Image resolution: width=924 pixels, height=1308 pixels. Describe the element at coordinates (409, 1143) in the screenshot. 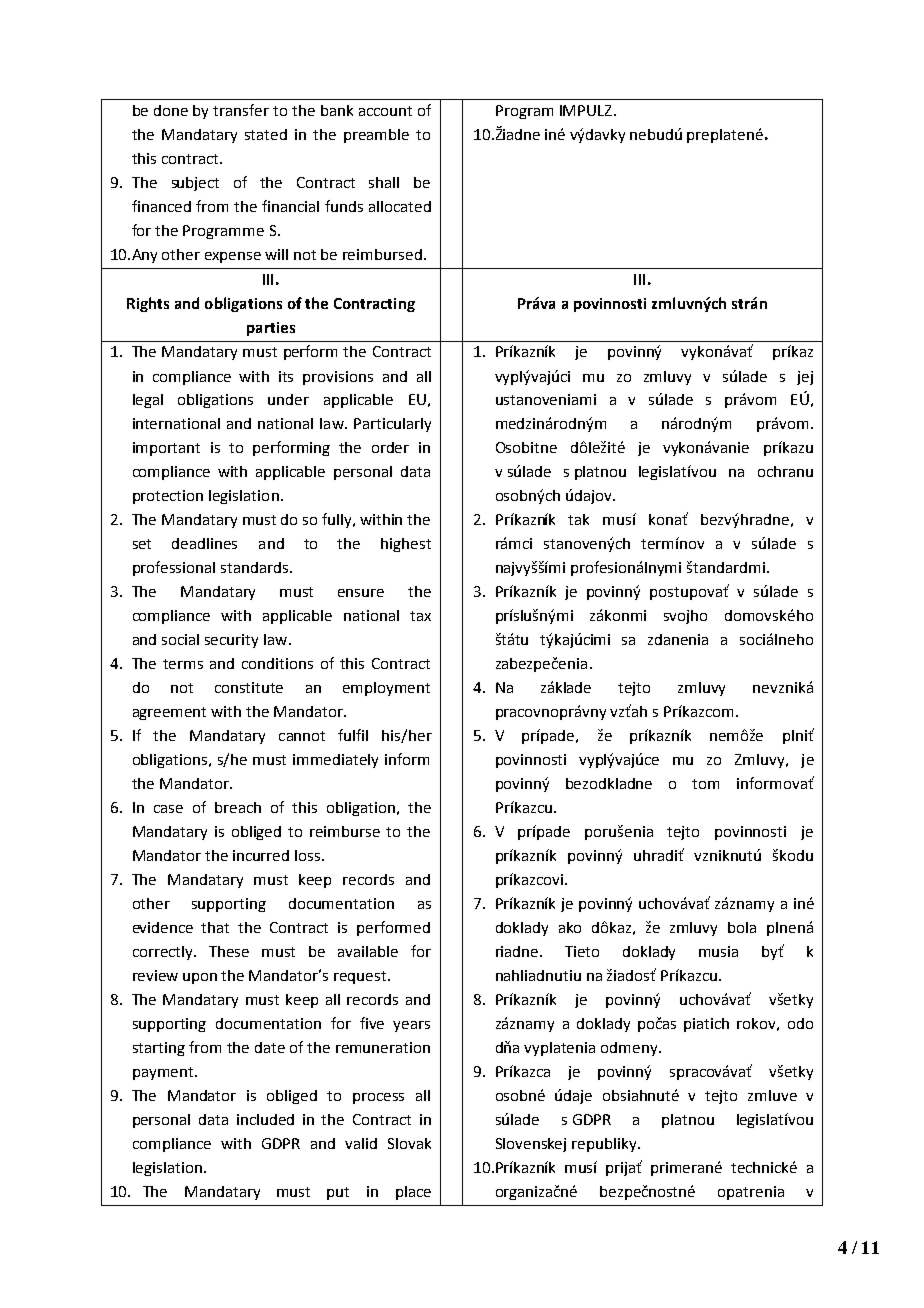

I see `Slovak` at that location.
